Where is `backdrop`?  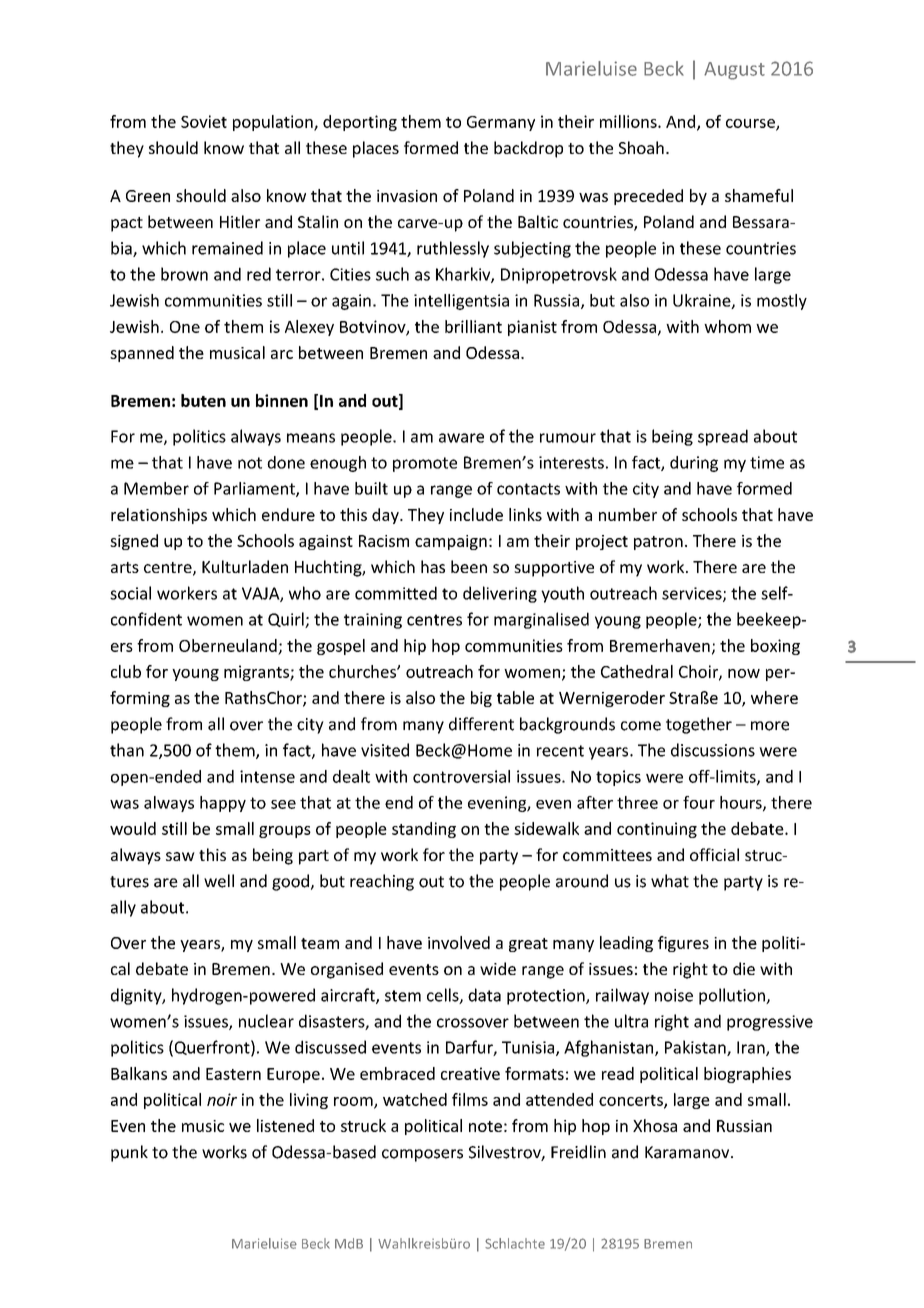 backdrop is located at coordinates (528, 149).
